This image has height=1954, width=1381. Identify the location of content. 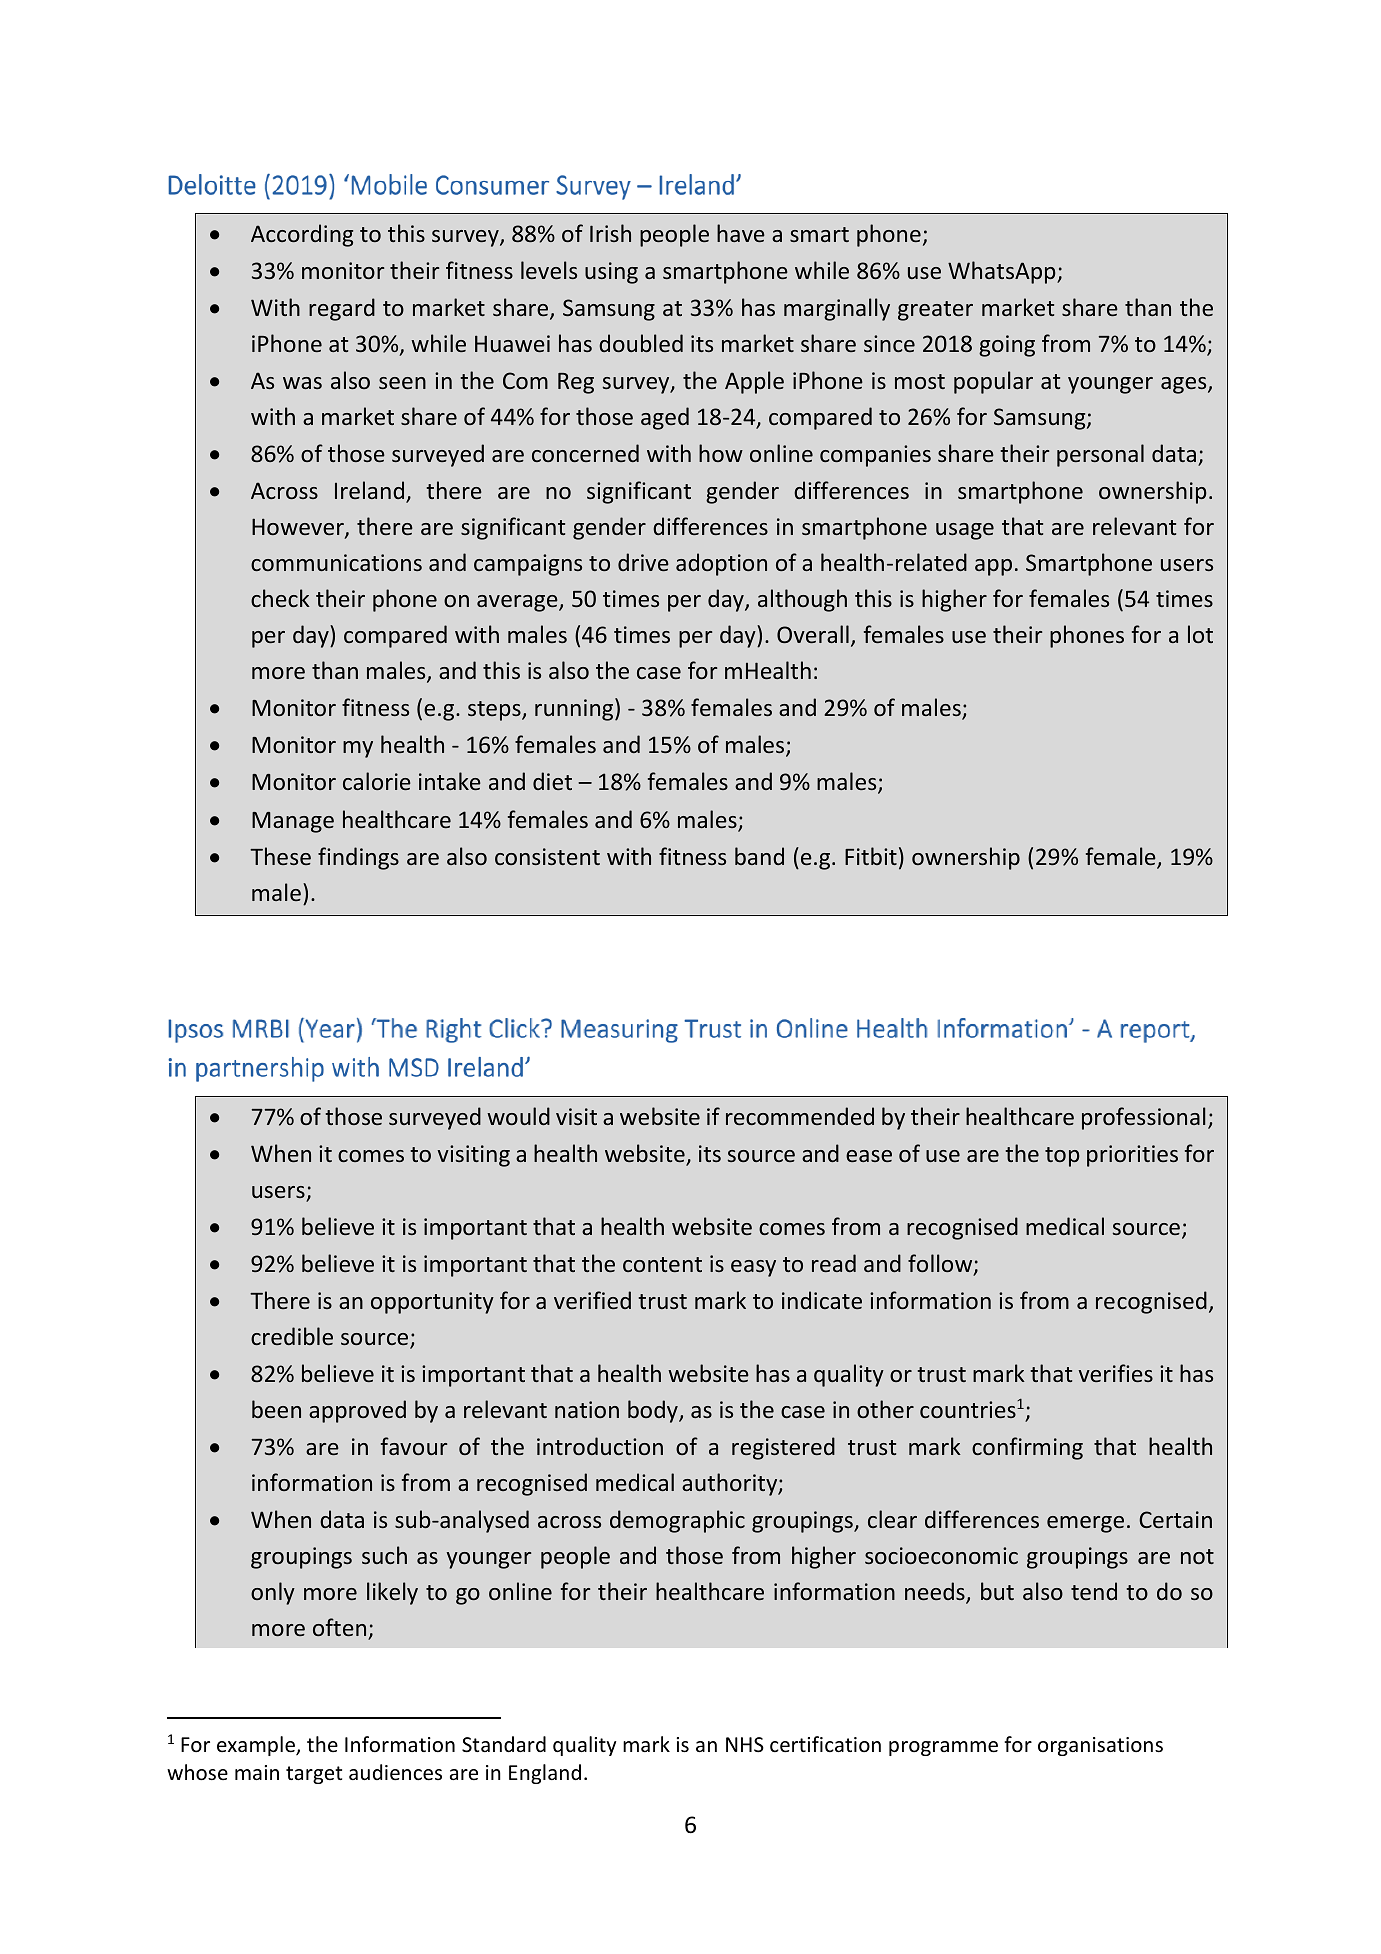
(662, 1264).
